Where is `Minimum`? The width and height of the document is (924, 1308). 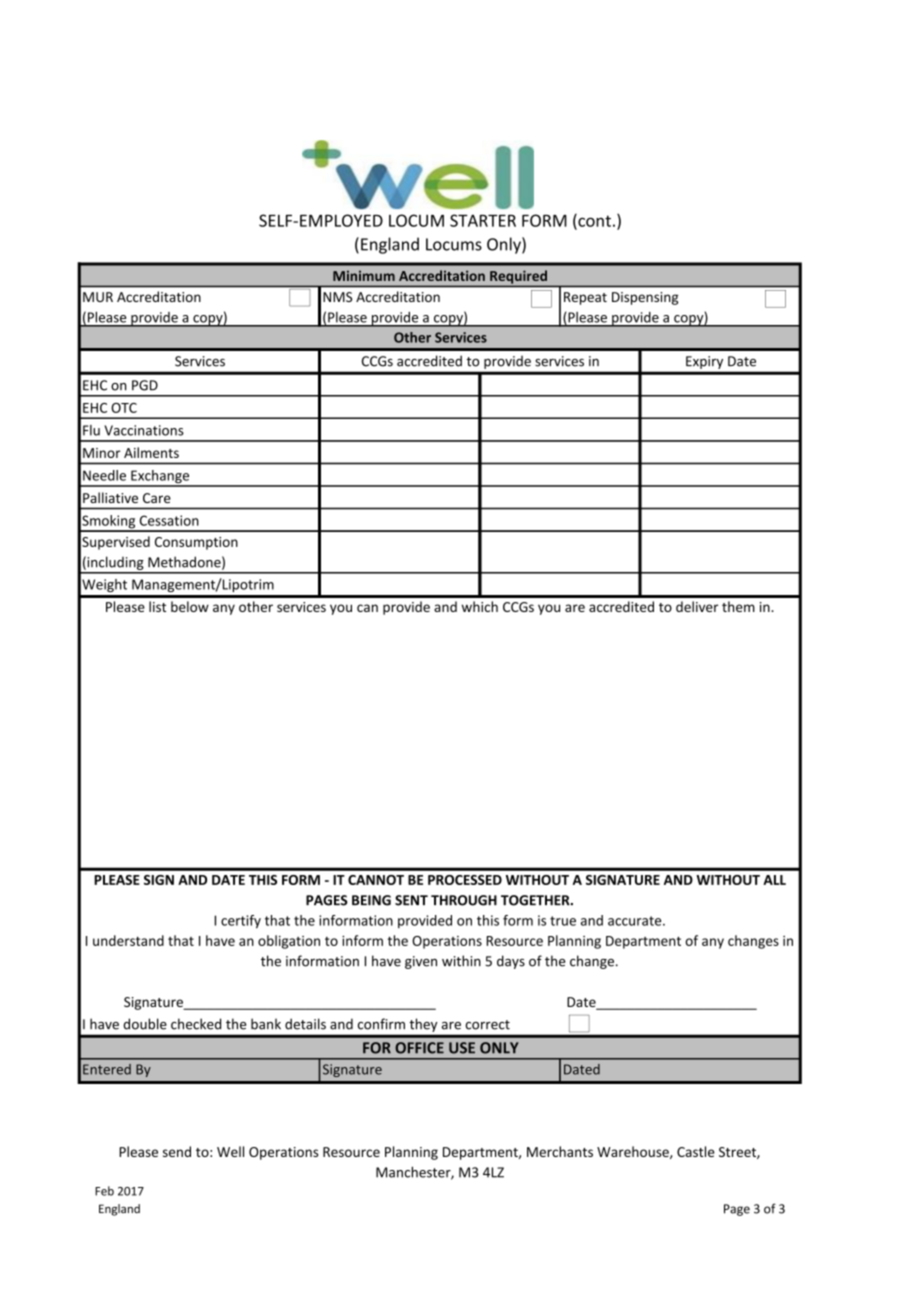
Minimum is located at coordinates (364, 275).
